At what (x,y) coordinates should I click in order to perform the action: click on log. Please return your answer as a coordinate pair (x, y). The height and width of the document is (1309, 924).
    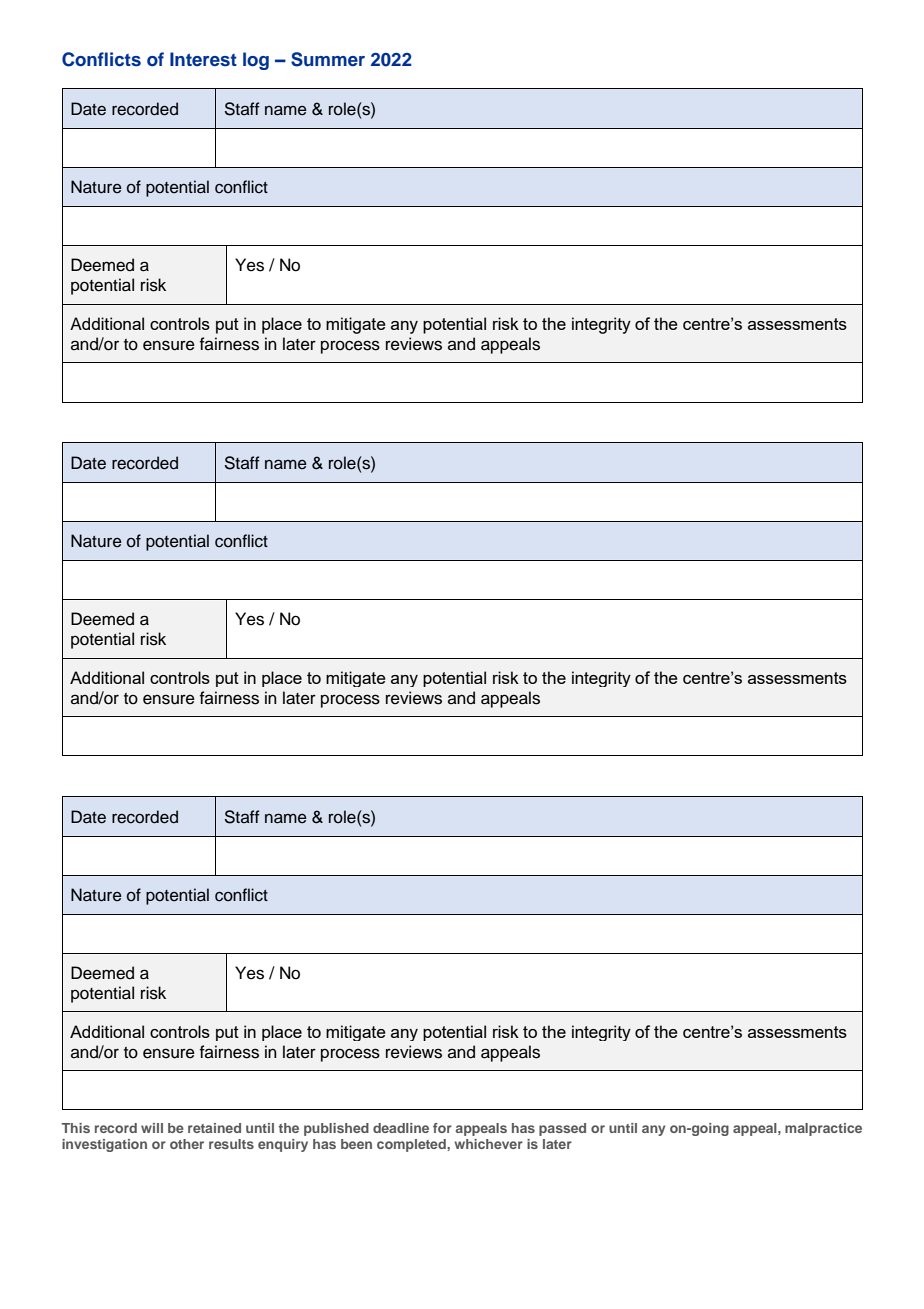
    Looking at the image, I should click on (256, 61).
